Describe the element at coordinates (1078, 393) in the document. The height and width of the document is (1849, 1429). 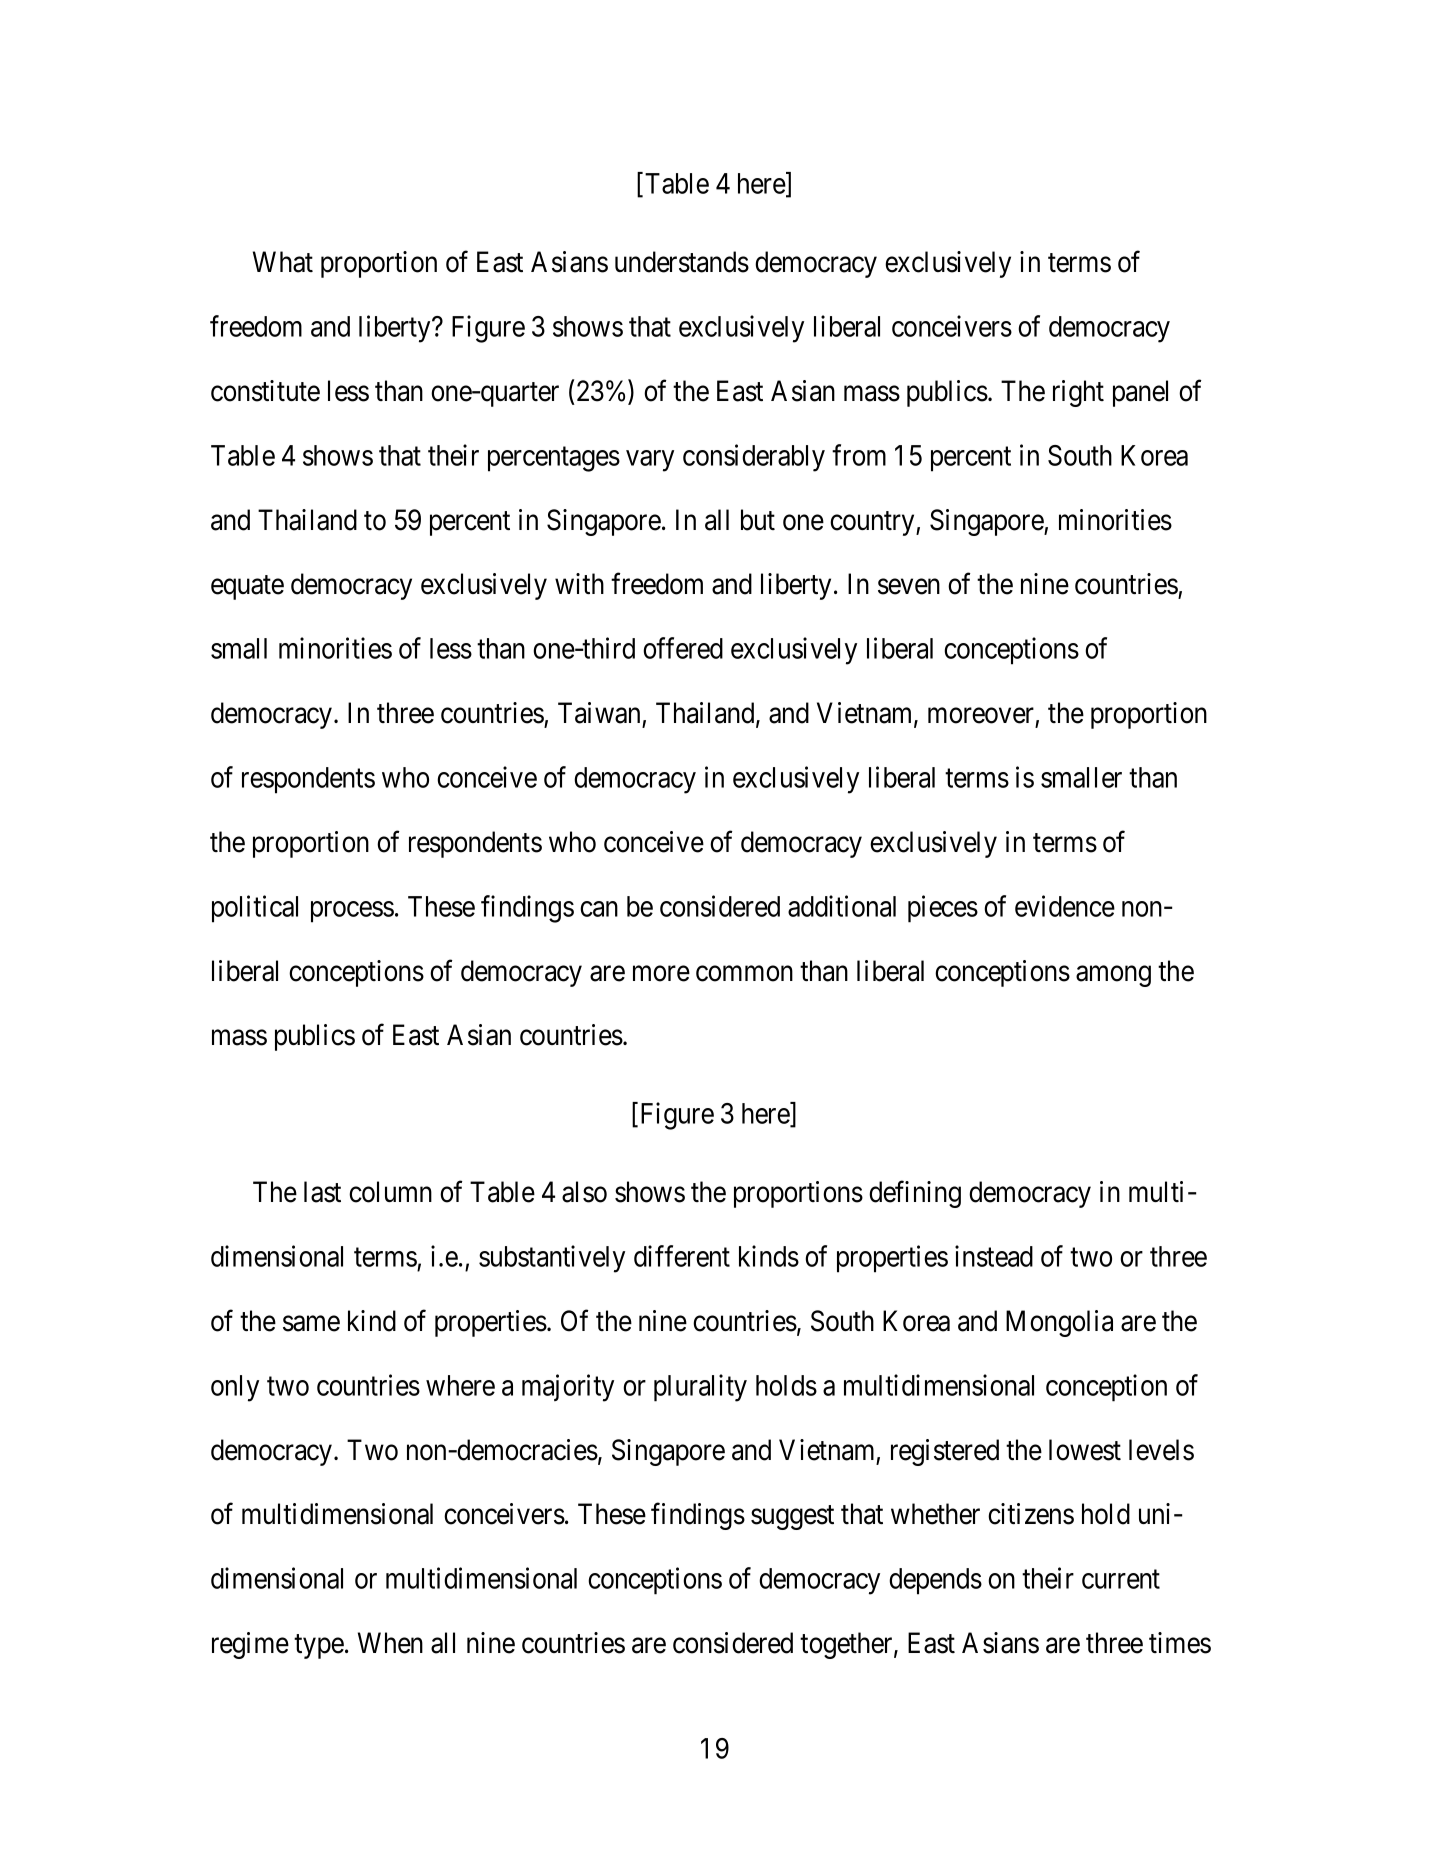
I see `right` at that location.
